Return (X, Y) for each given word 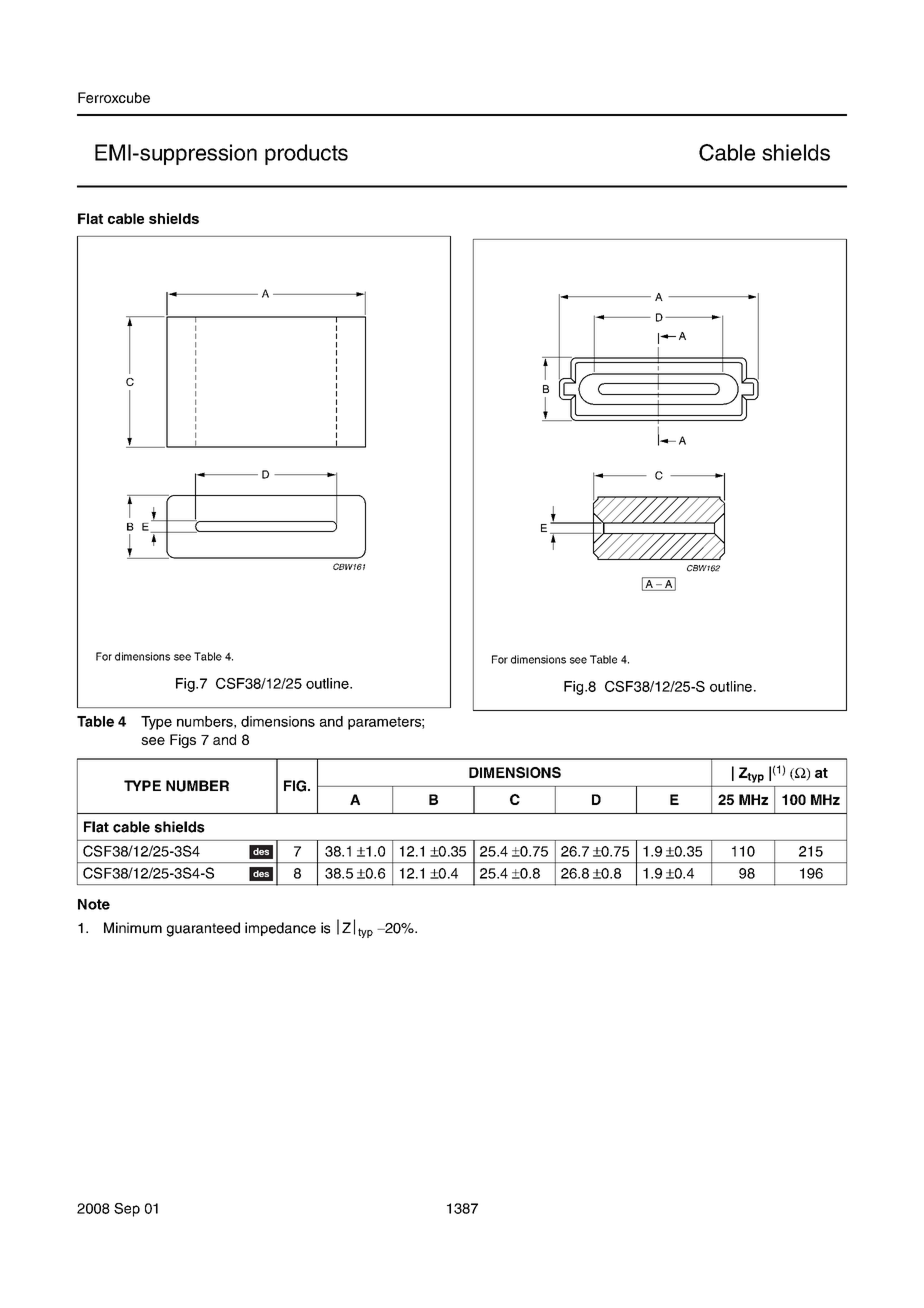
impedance (280, 929)
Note (94, 904)
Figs (183, 741)
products (306, 154)
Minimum (133, 928)
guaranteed (203, 929)
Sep (127, 1210)
